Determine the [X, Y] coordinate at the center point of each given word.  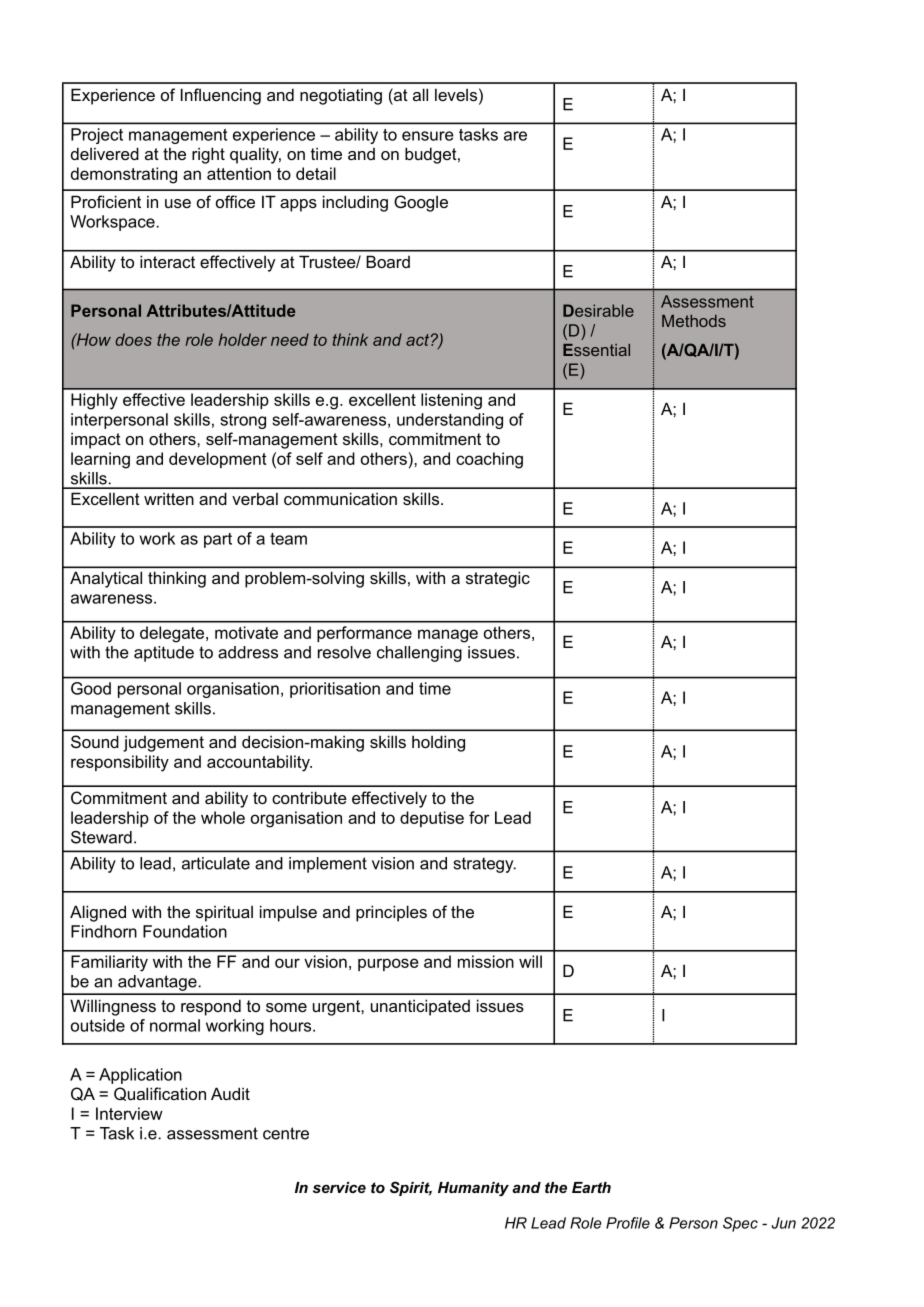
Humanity [473, 1189]
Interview [129, 1113]
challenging [419, 654]
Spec [740, 1224]
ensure [428, 136]
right [208, 155]
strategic [498, 580]
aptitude [164, 654]
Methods [694, 321]
